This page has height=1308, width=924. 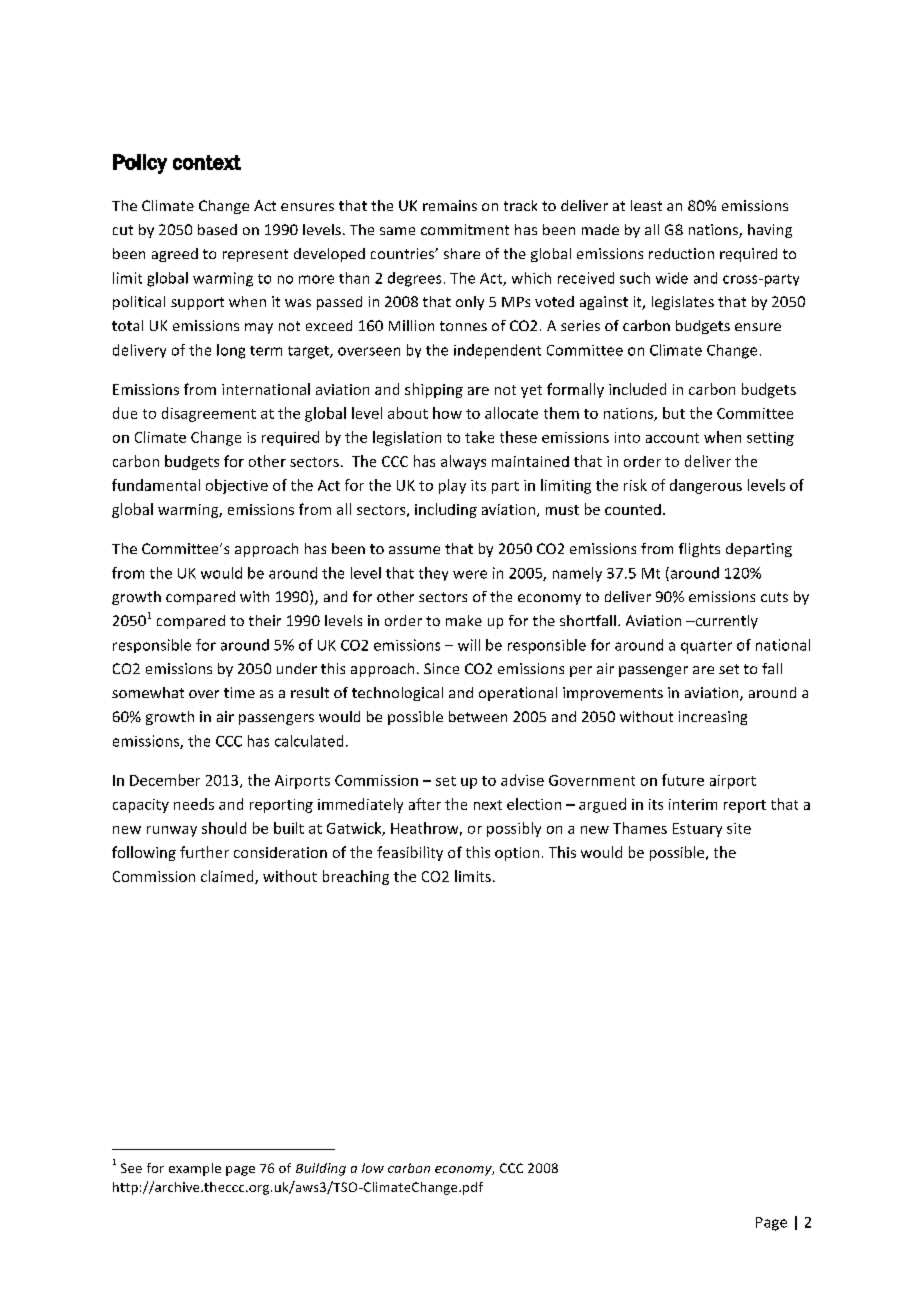 What do you see at coordinates (697, 830) in the page?
I see `Estuary` at bounding box center [697, 830].
